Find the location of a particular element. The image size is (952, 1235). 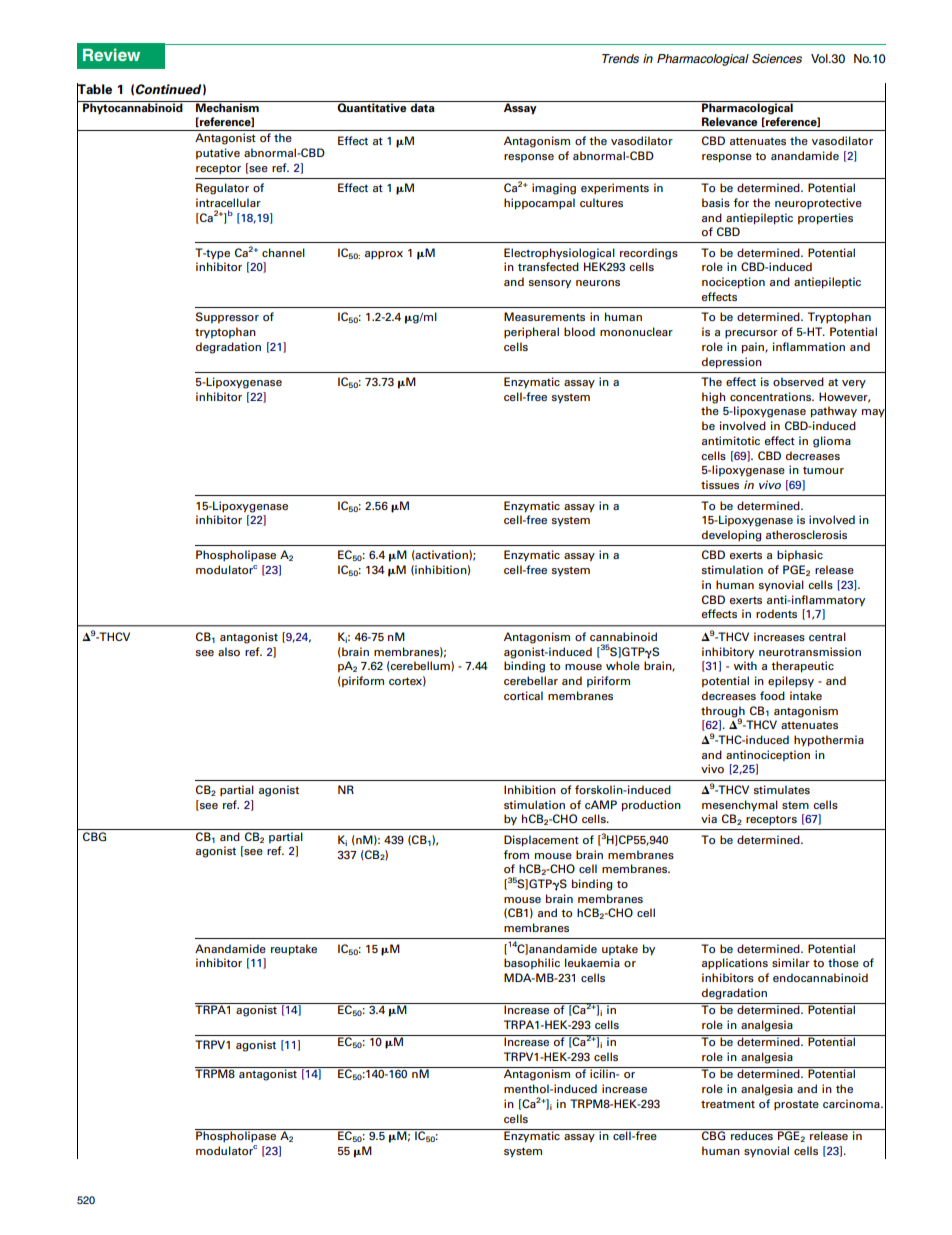

prostate is located at coordinates (796, 1105).
